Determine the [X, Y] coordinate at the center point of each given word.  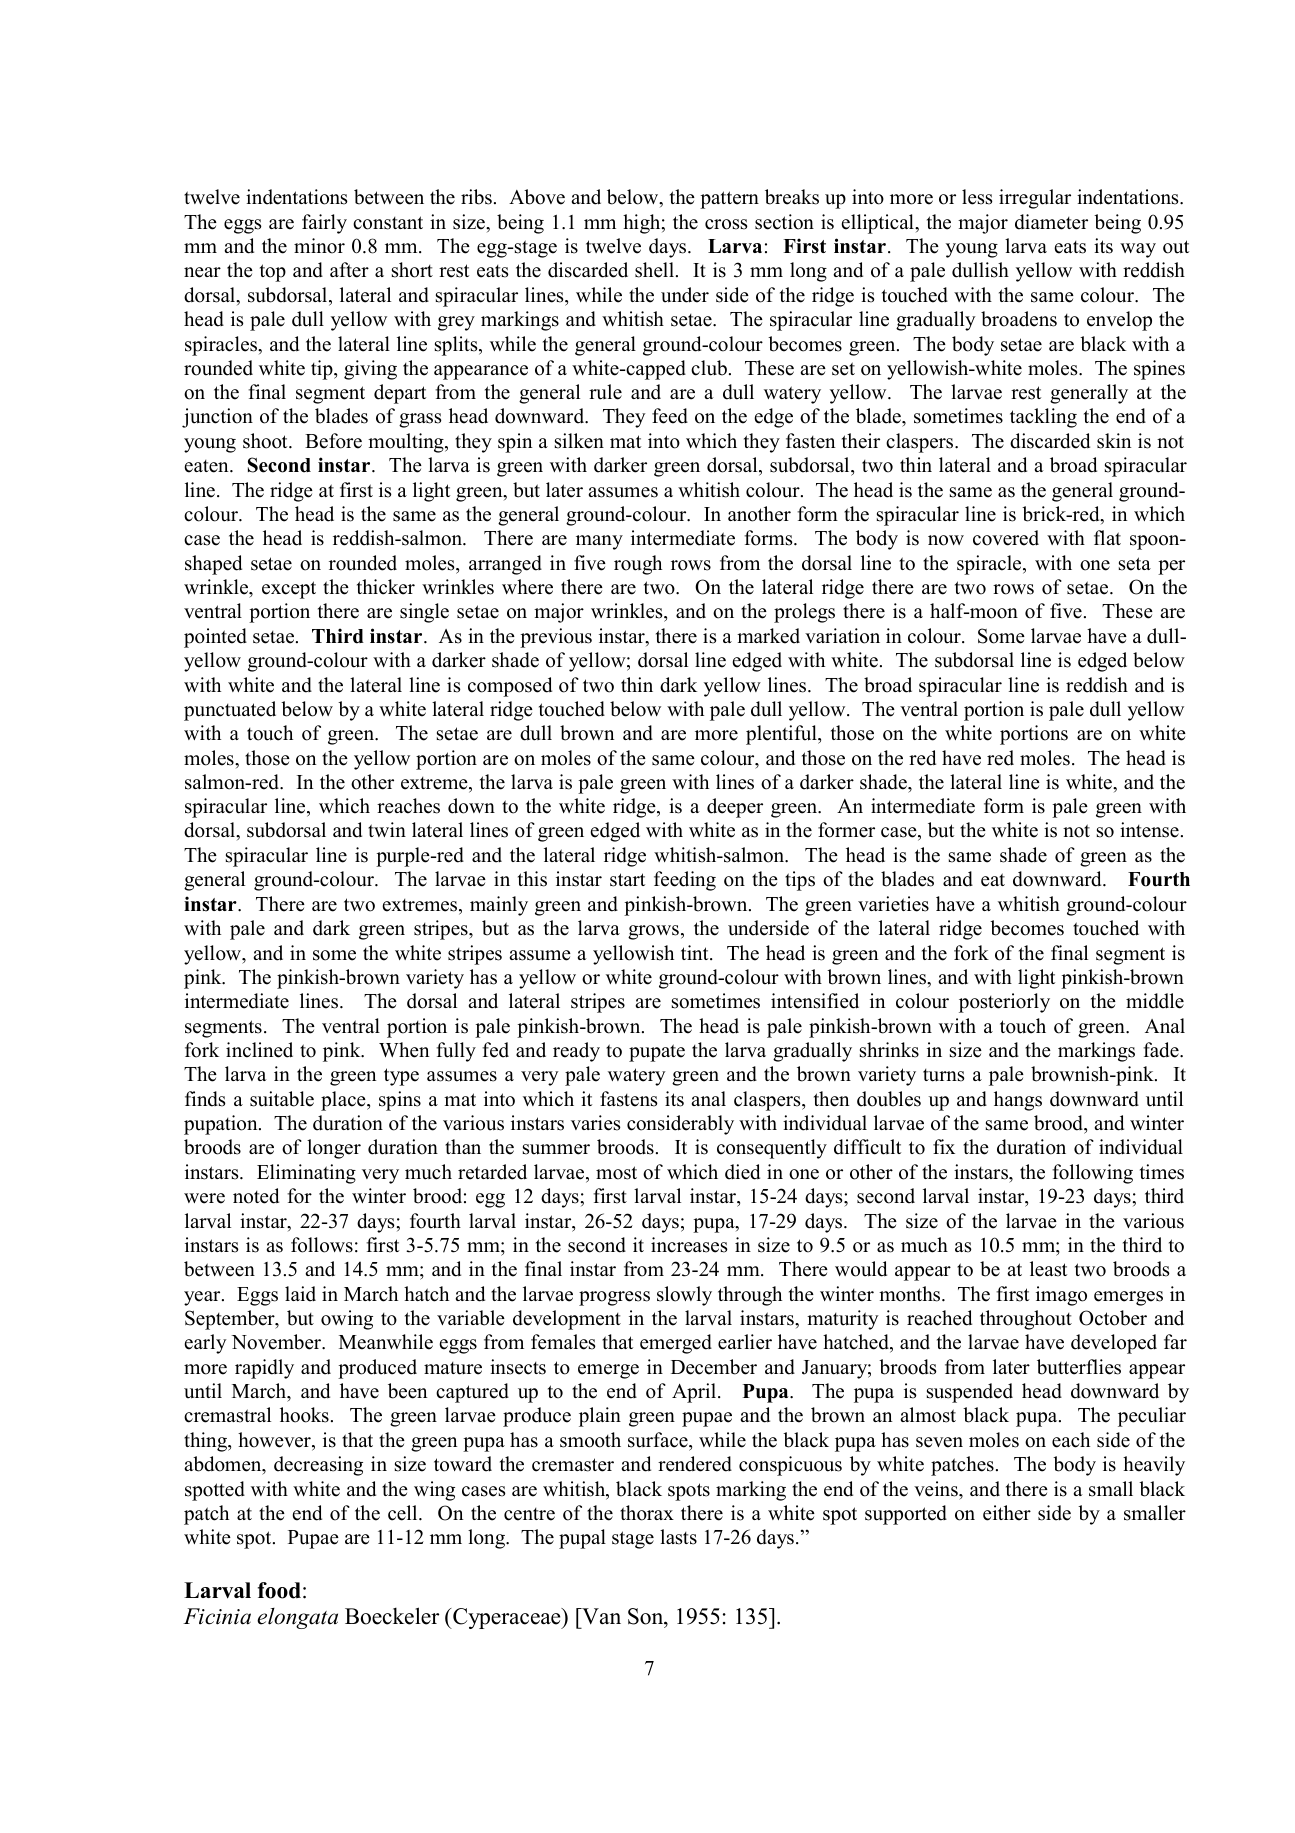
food [279, 1590]
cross [726, 224]
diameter [1051, 222]
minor [319, 246]
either [1007, 1513]
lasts [678, 1537]
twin [387, 829]
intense [1149, 830]
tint [696, 952]
